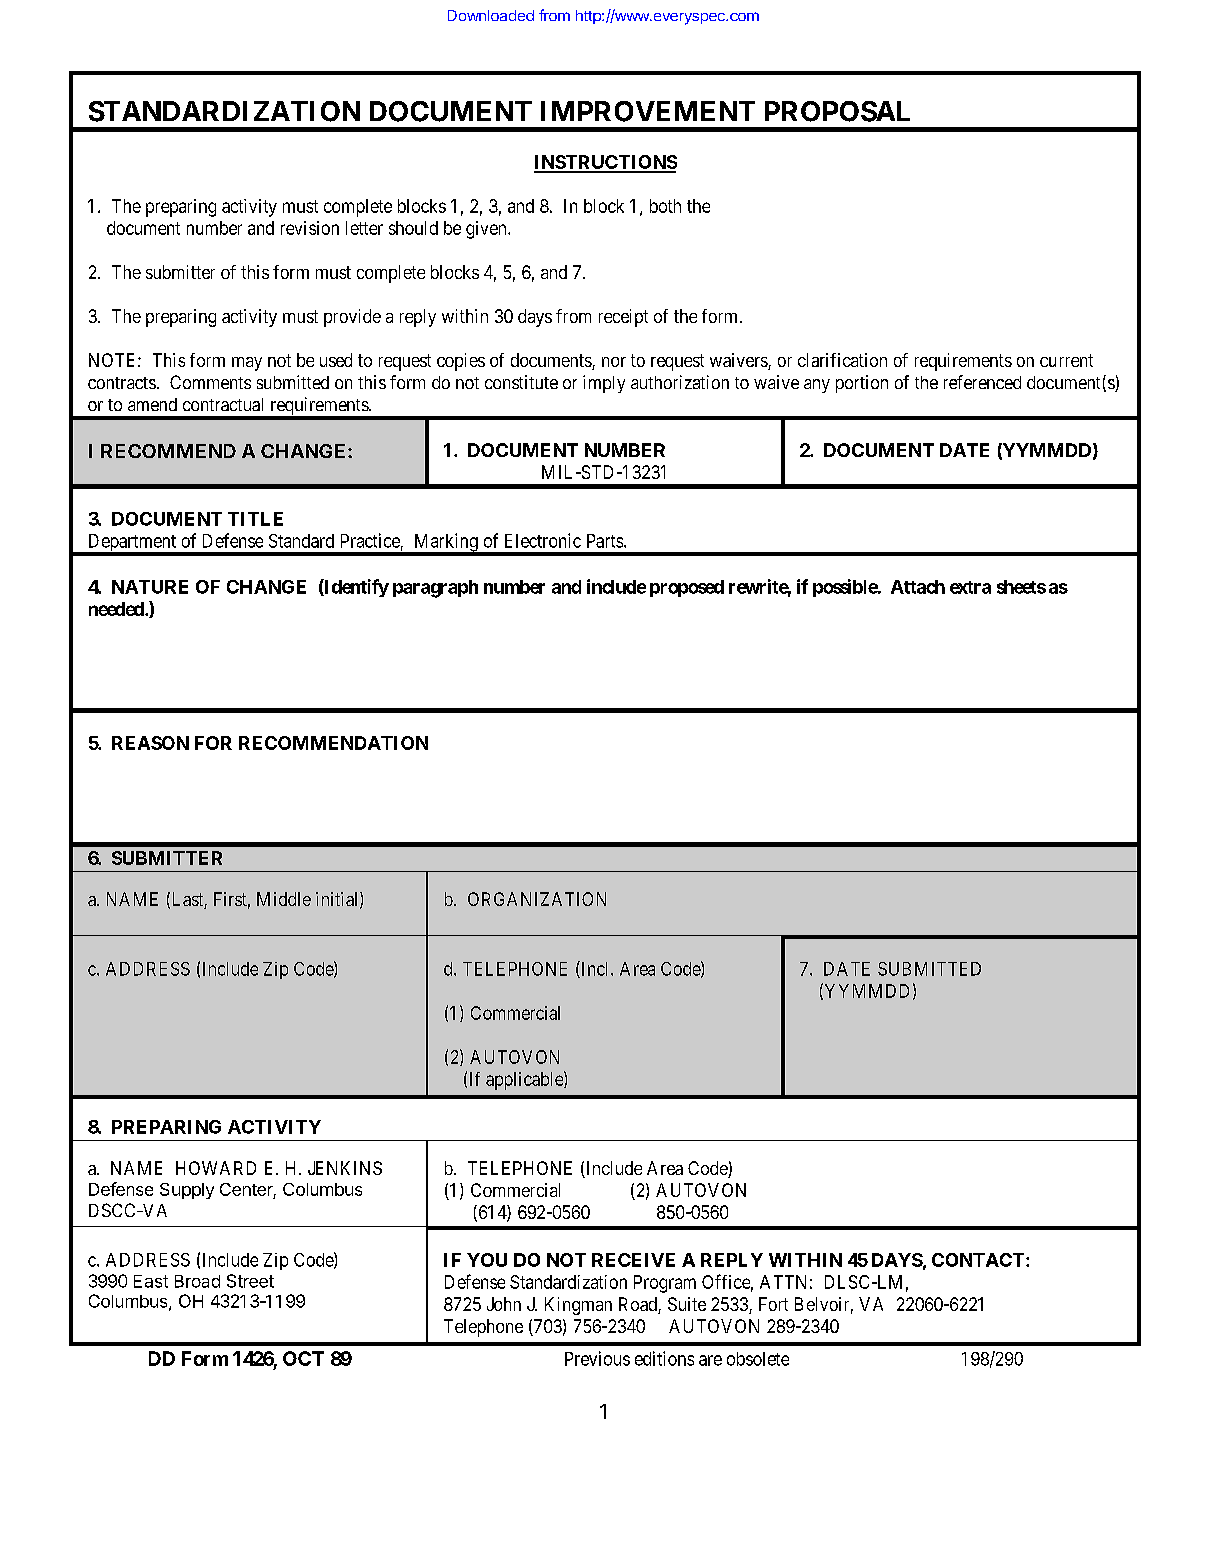 The image size is (1210, 1565). What do you see at coordinates (250, 1281) in the screenshot?
I see `Street` at bounding box center [250, 1281].
